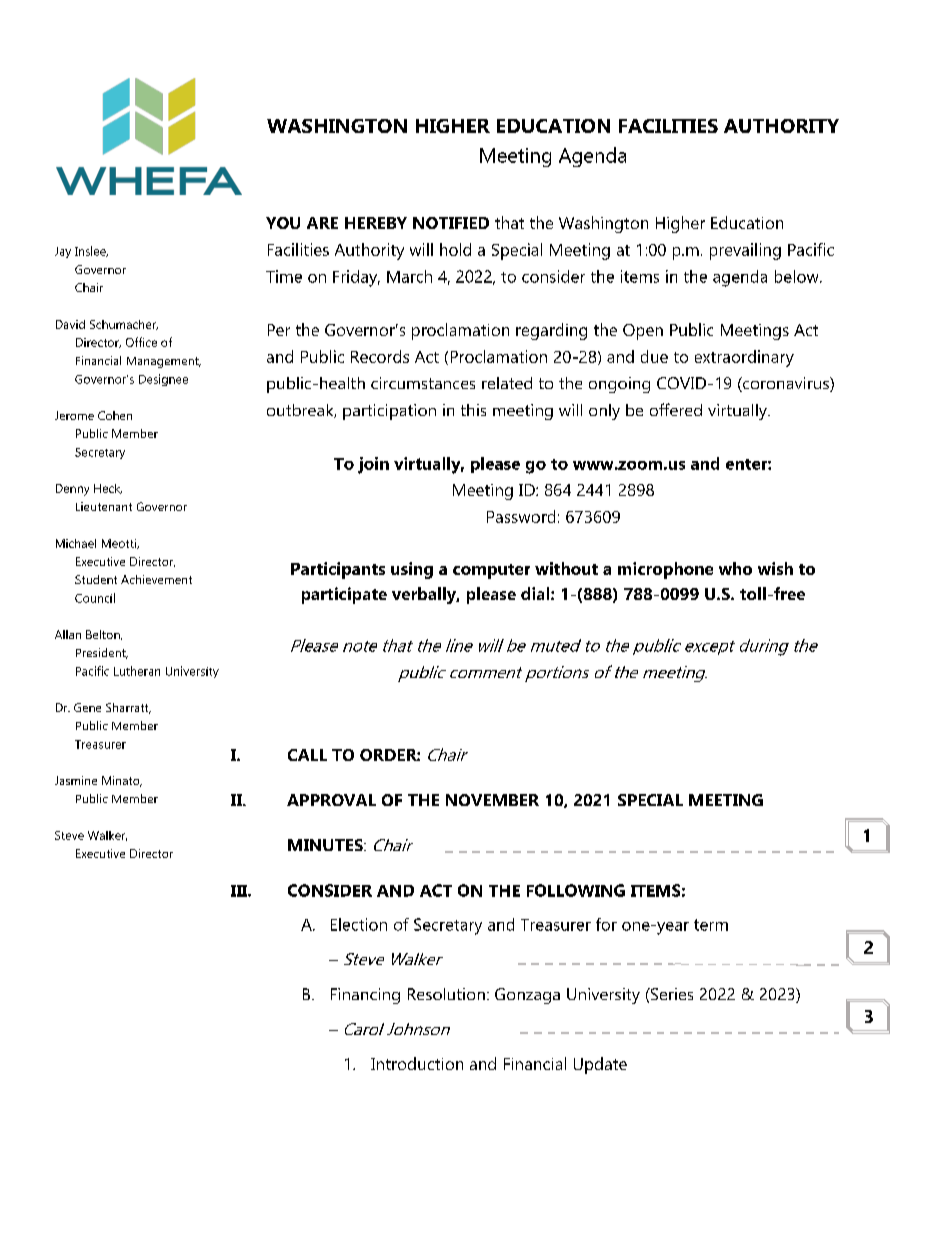 This screenshot has width=952, height=1233. Describe the element at coordinates (676, 409) in the screenshot. I see `offered` at that location.
